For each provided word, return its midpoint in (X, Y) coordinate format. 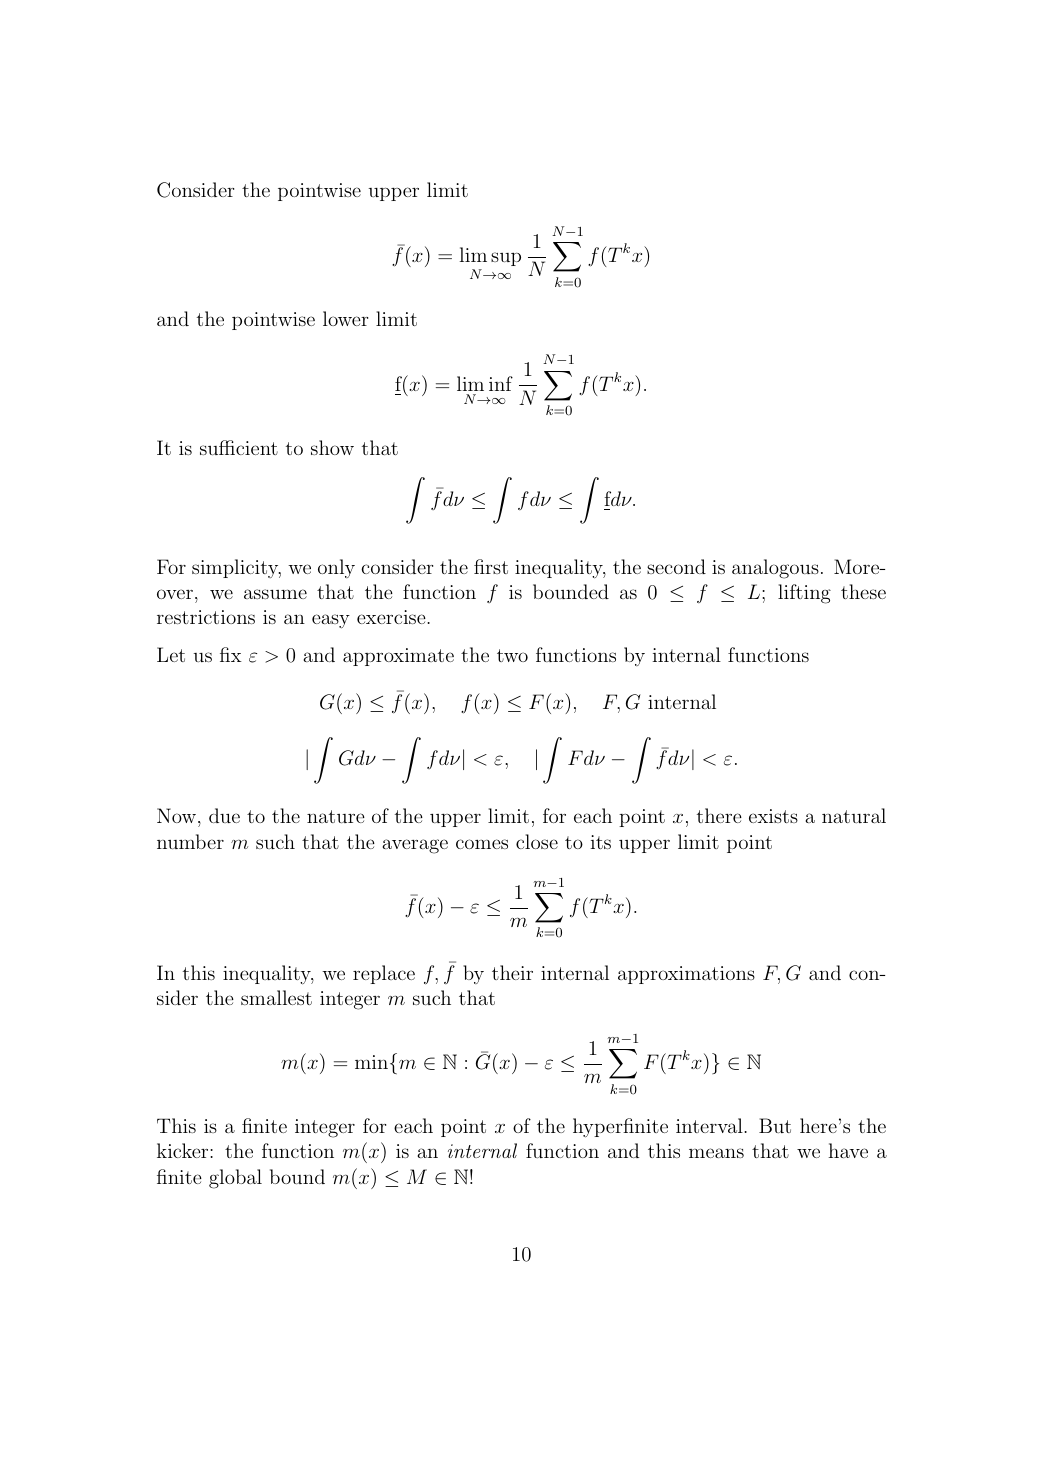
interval (710, 1125)
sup (506, 259)
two (512, 655)
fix (231, 654)
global (235, 1179)
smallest (276, 997)
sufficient (239, 447)
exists (773, 816)
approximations (686, 975)
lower (345, 318)
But (775, 1125)
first (491, 566)
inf (501, 383)
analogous (775, 569)
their (512, 972)
